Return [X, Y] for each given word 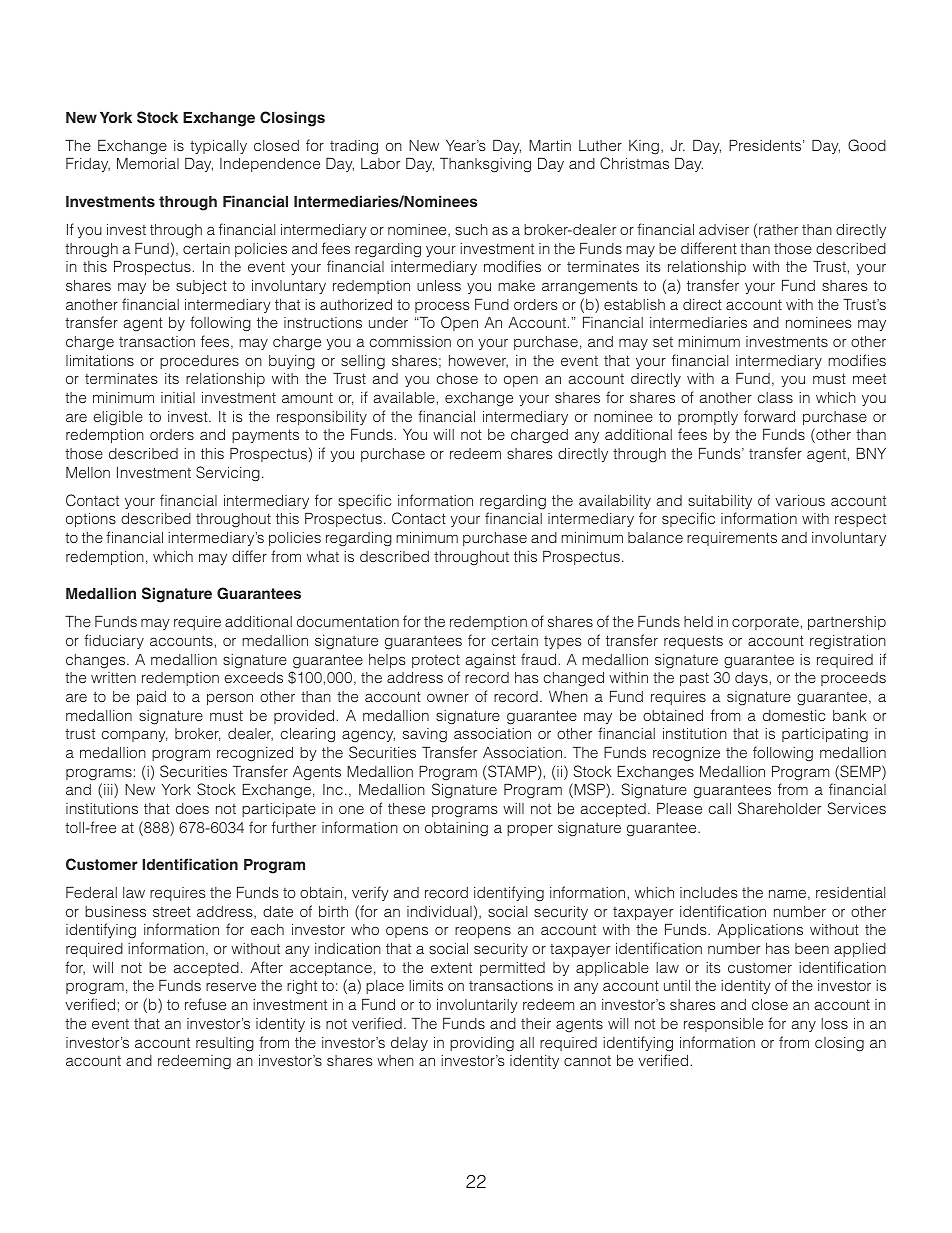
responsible [723, 1025]
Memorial [148, 163]
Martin [550, 145]
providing [482, 1044]
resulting [225, 1044]
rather [778, 229]
